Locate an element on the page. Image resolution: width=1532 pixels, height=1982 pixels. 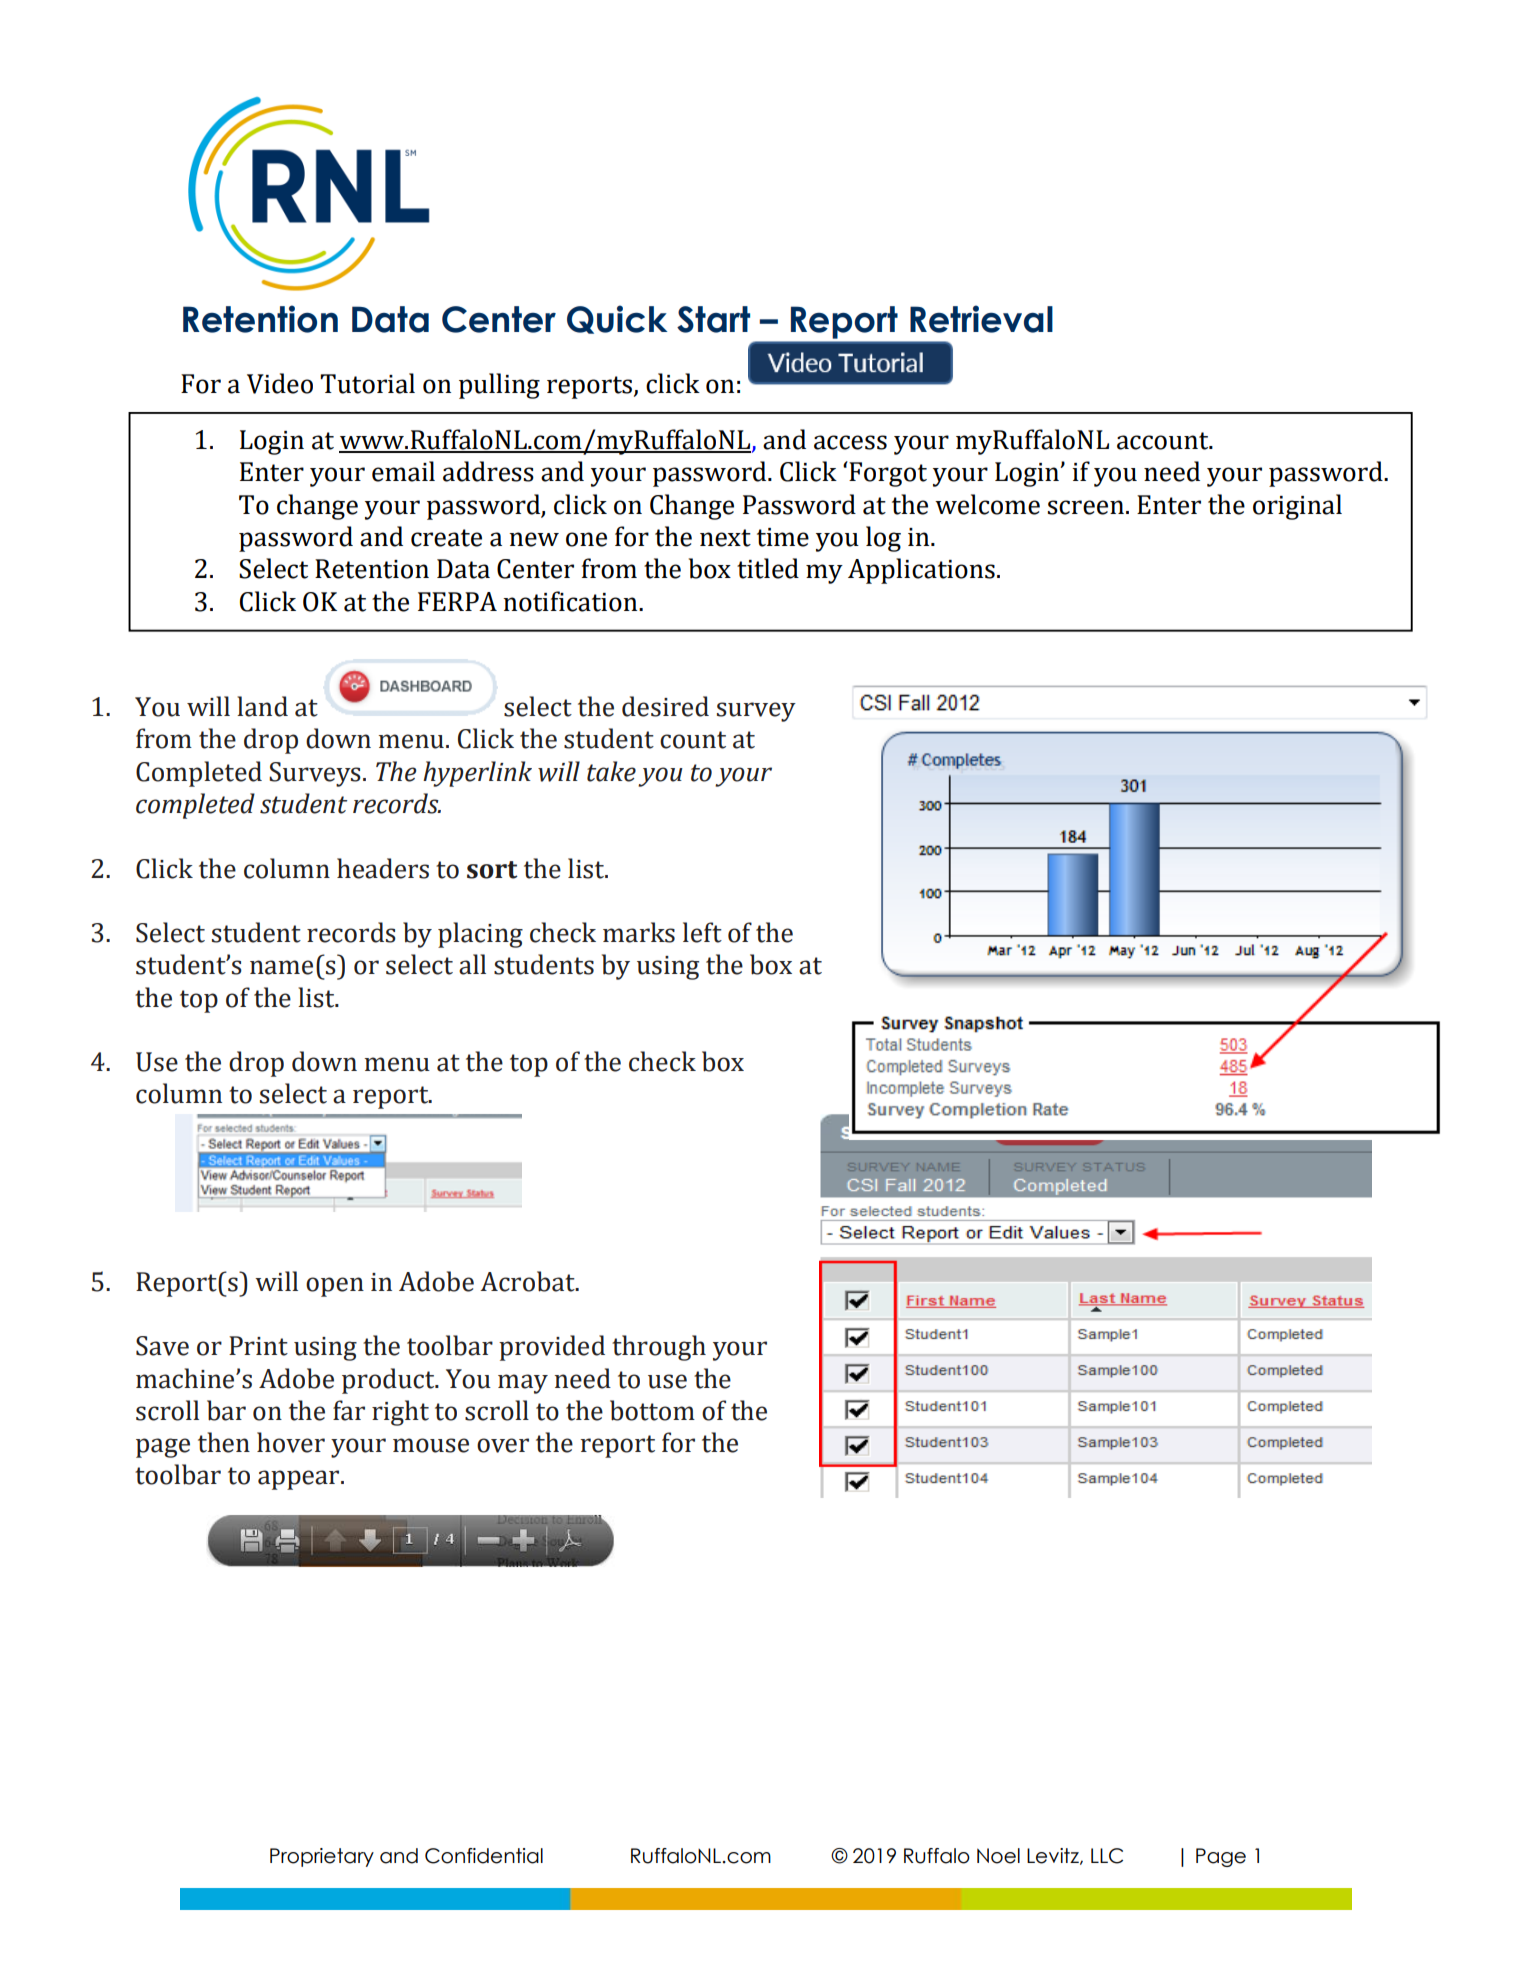
Retrieval is located at coordinates (981, 319).
